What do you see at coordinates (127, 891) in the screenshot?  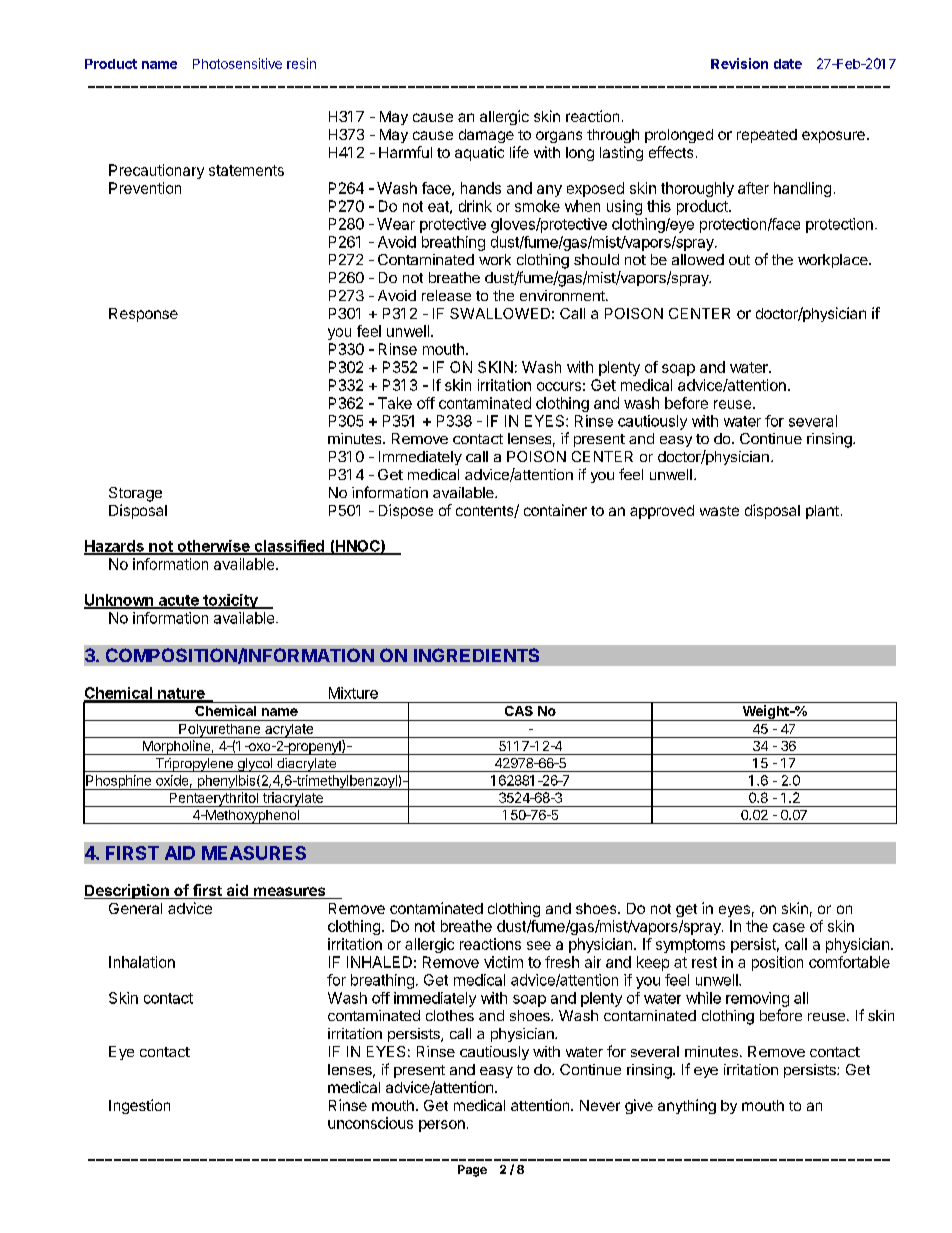 I see `Description` at bounding box center [127, 891].
